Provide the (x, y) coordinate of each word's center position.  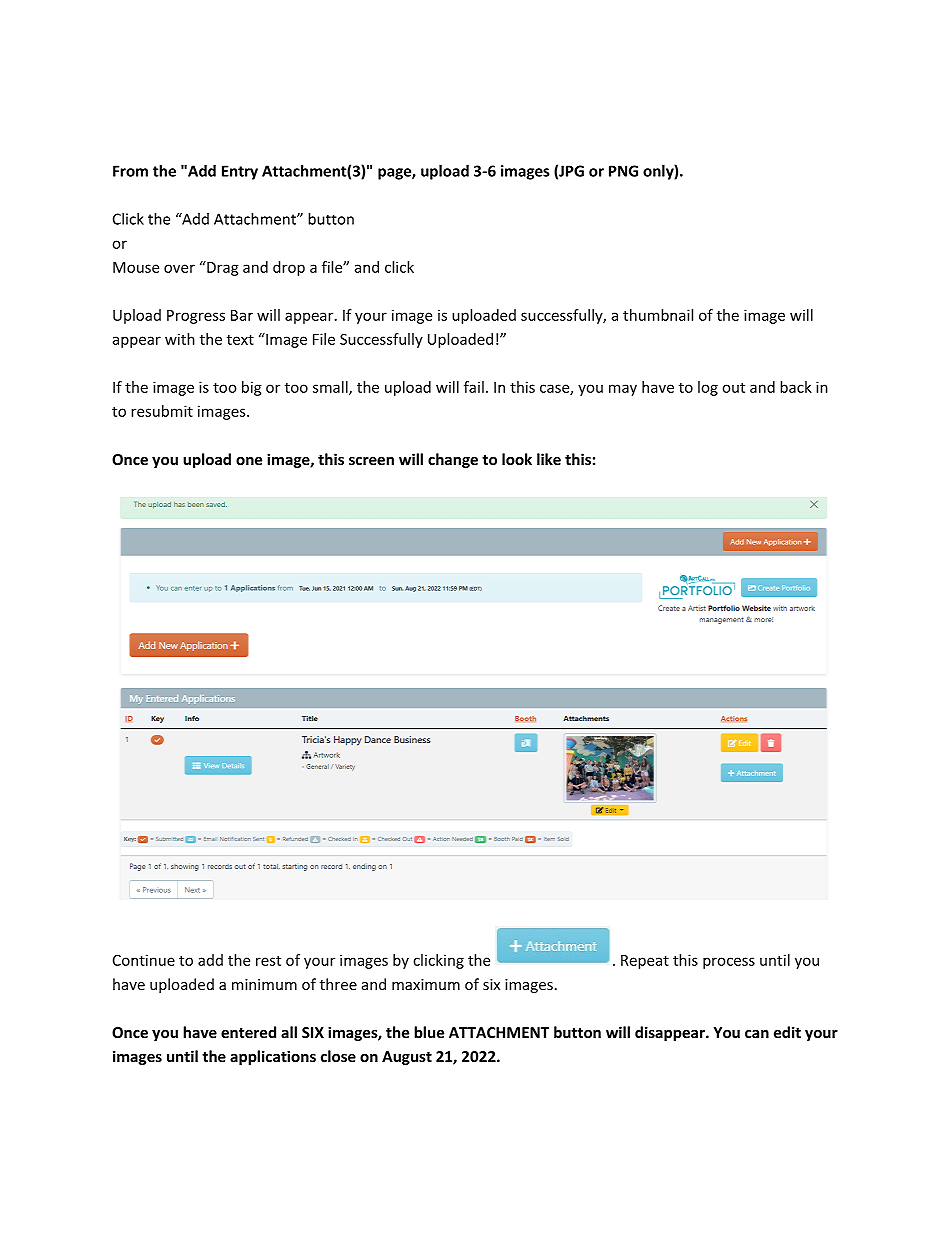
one (249, 461)
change (453, 460)
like (549, 459)
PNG (623, 171)
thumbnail (658, 315)
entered (248, 1032)
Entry (240, 172)
